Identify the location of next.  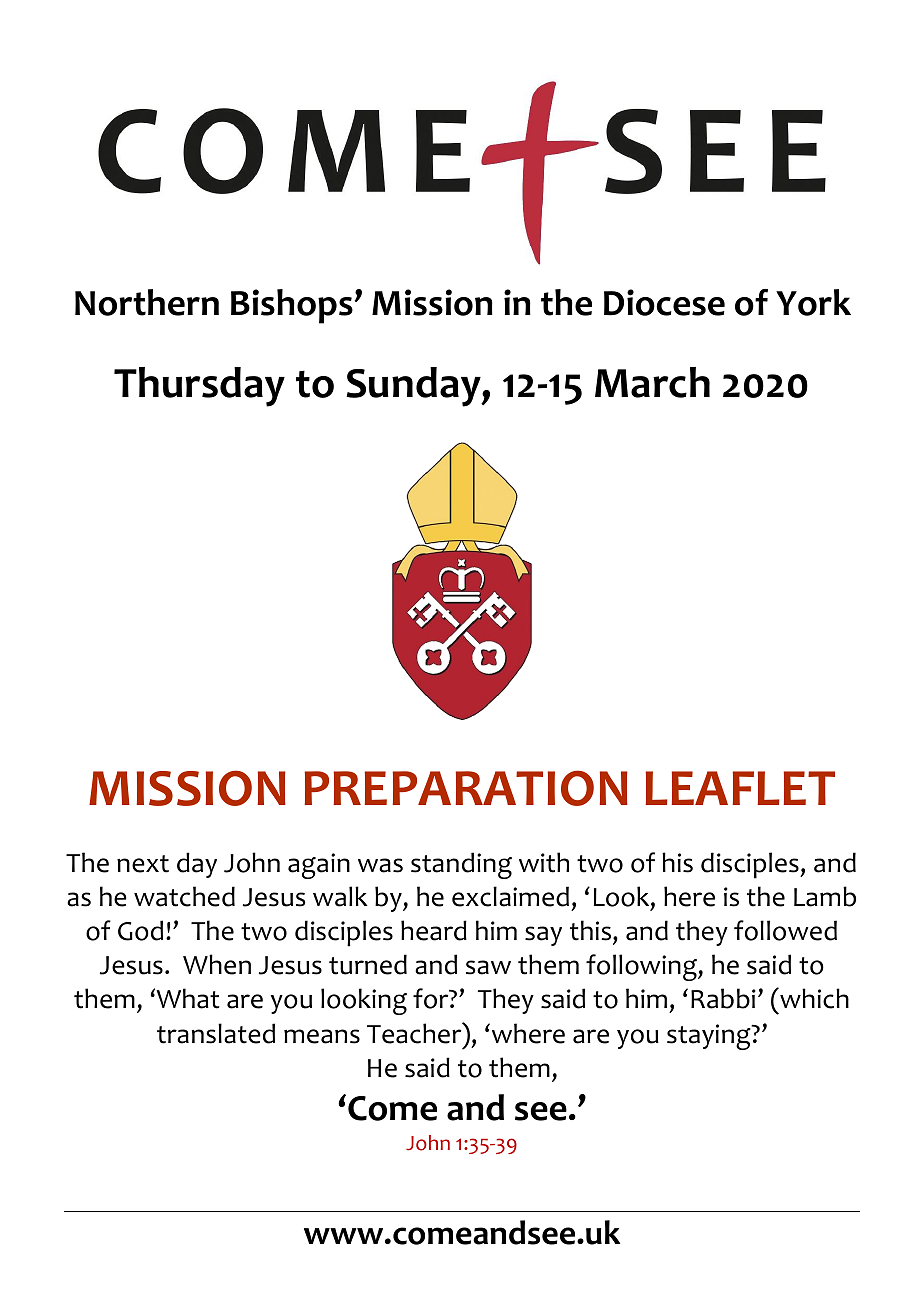
(143, 864).
